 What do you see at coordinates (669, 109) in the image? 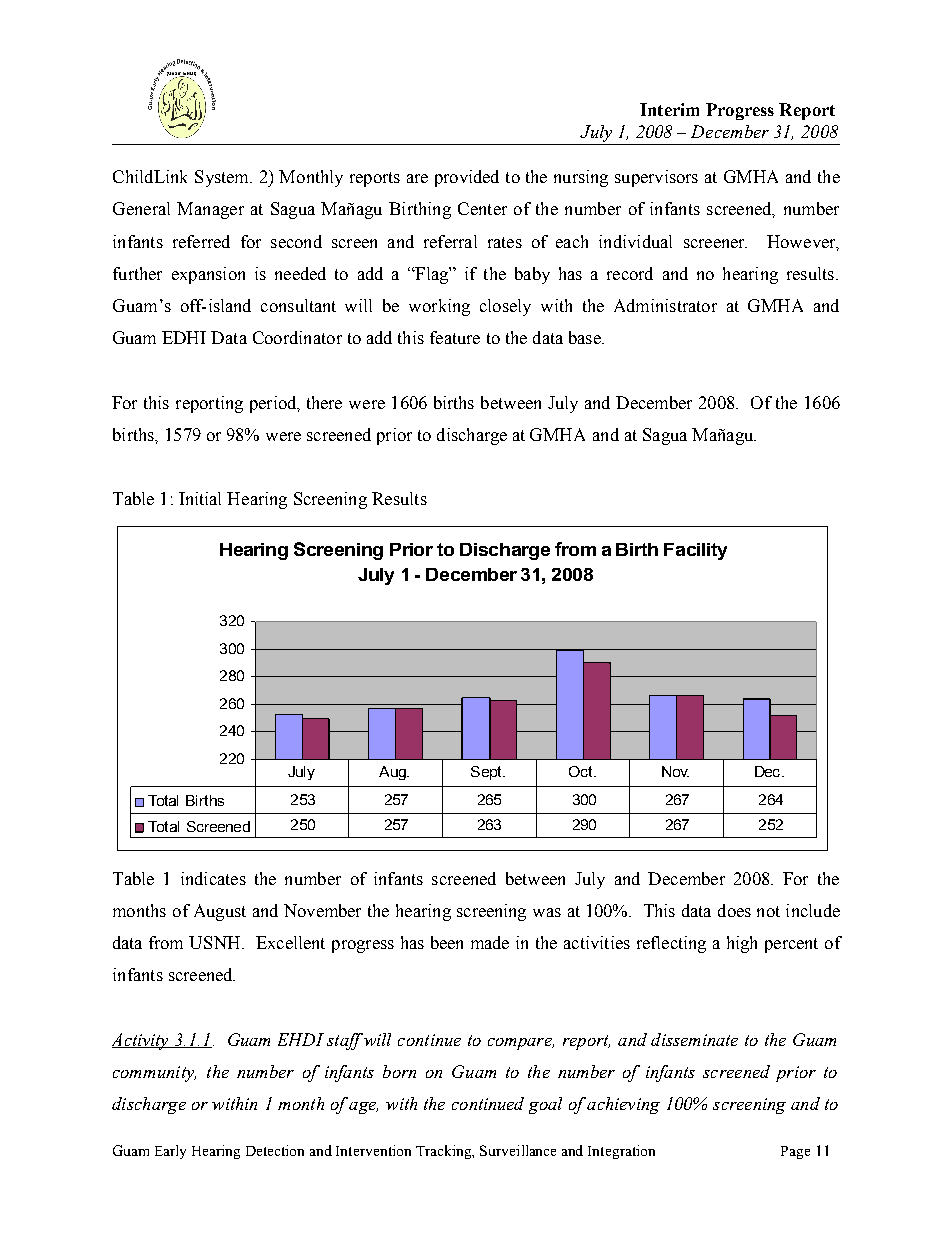
I see `Interim` at bounding box center [669, 109].
